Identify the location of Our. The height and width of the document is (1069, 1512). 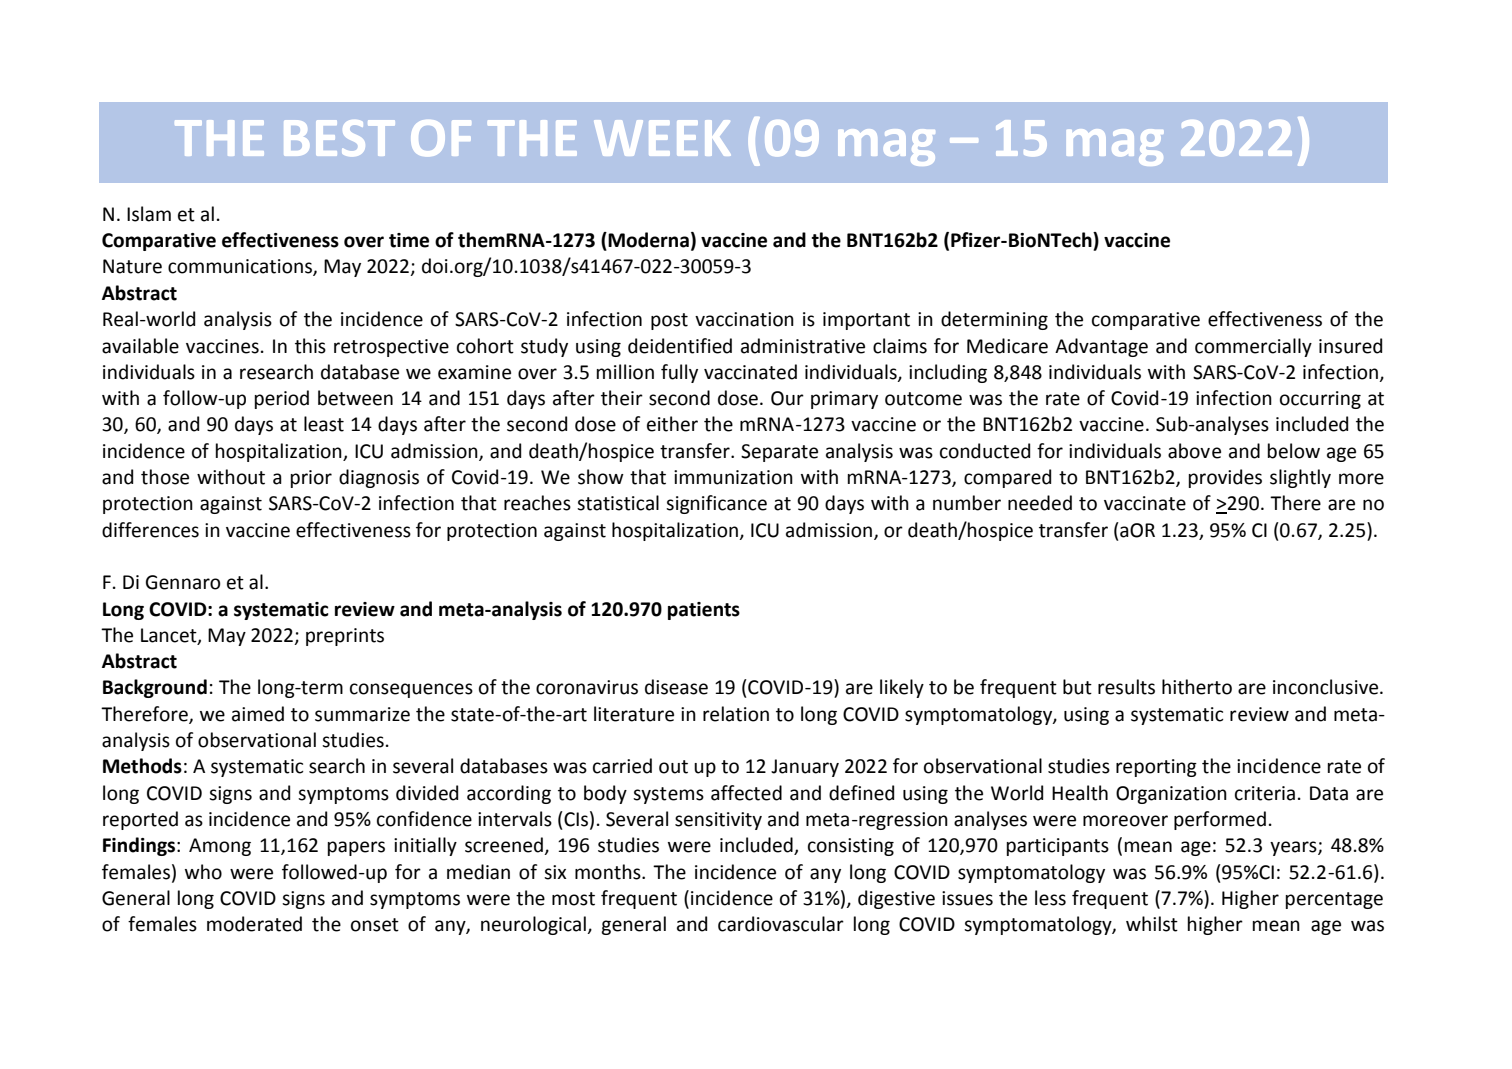
(787, 398).
